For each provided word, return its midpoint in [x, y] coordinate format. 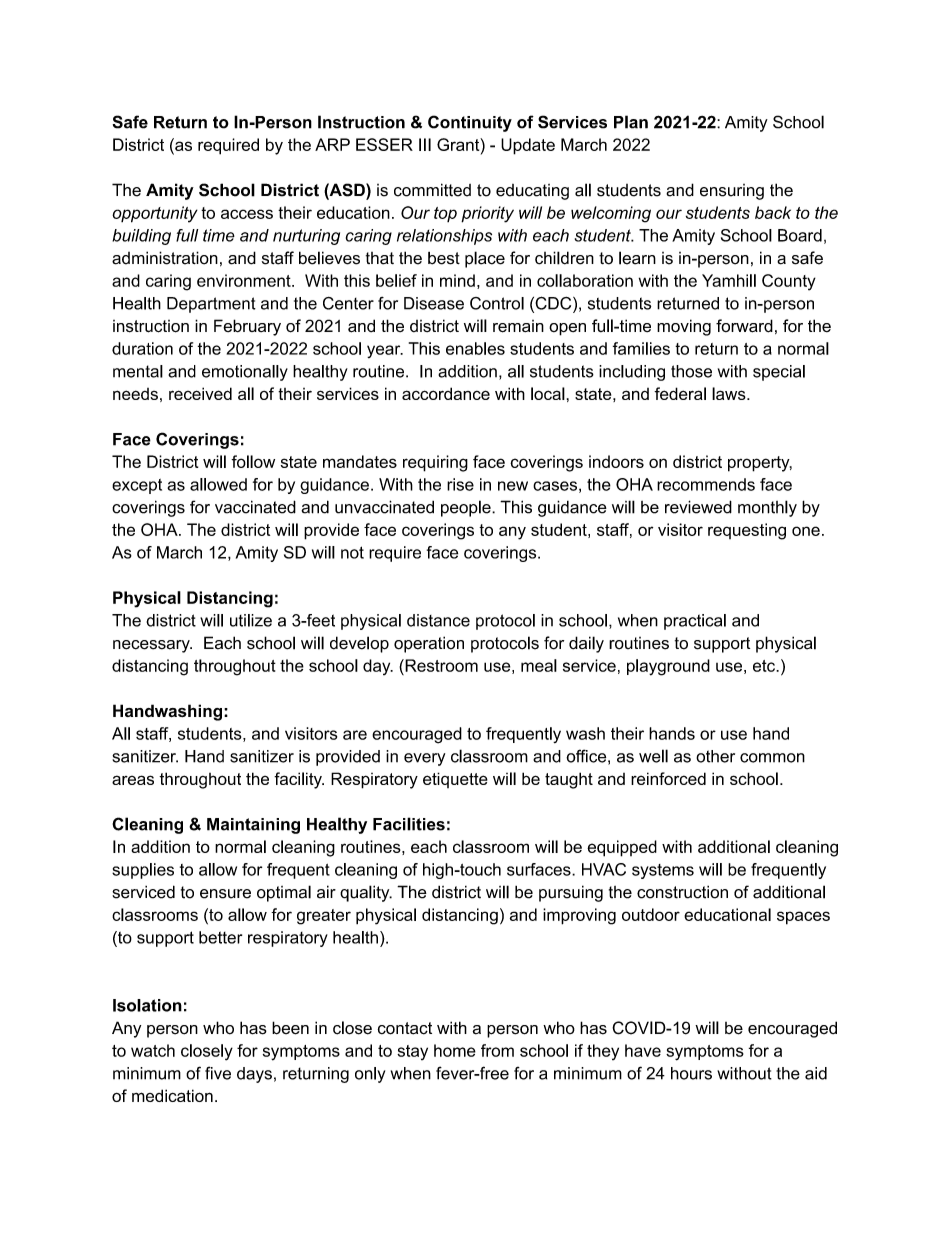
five [218, 1073]
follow [253, 461]
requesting [747, 531]
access [247, 214]
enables [475, 348]
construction [682, 892]
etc [765, 666]
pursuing [571, 893]
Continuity [470, 123]
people [467, 508]
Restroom [440, 665]
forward [744, 326]
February [247, 327]
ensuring [732, 192]
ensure [225, 894]
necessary [152, 646]
